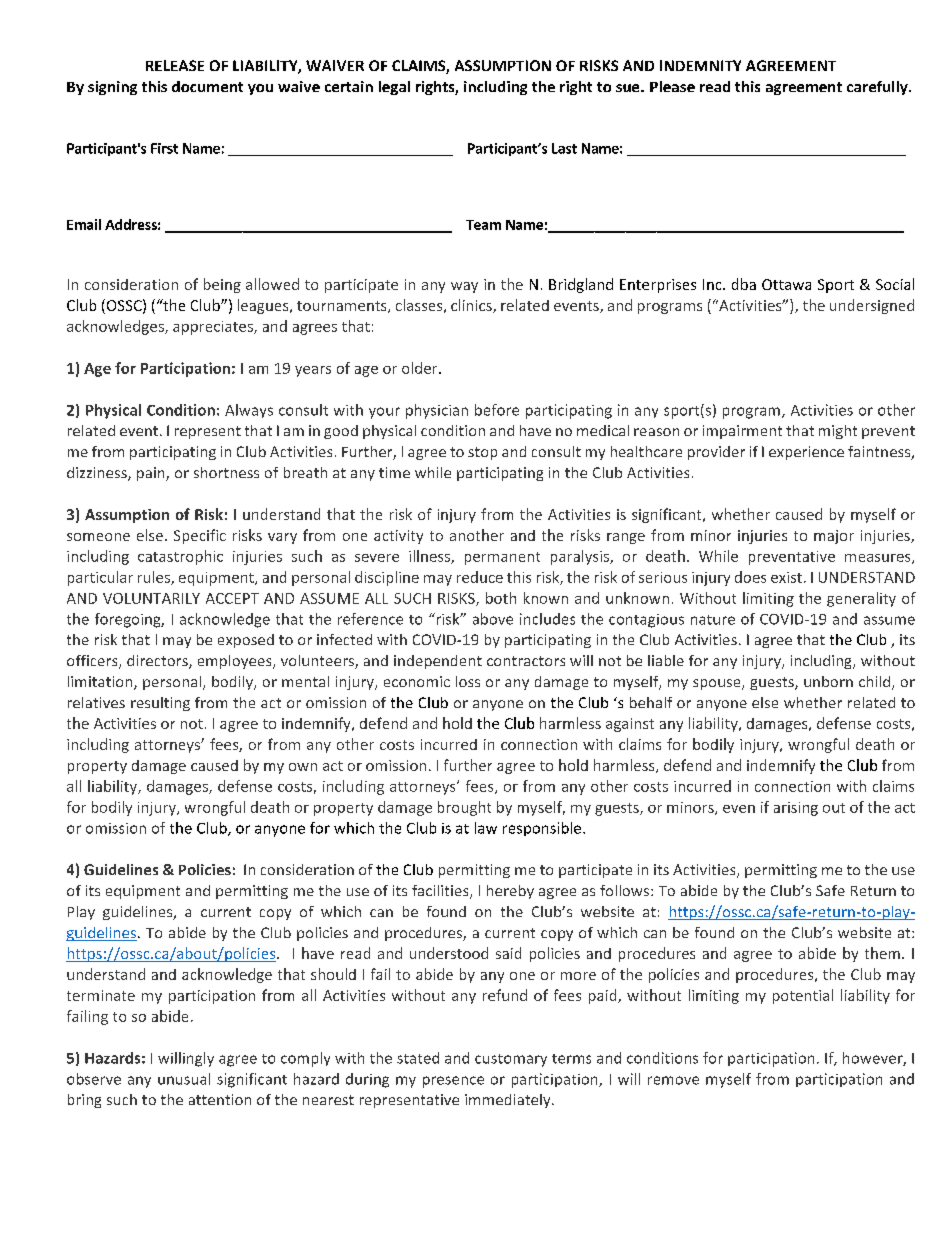  I want to click on document, so click(207, 86).
